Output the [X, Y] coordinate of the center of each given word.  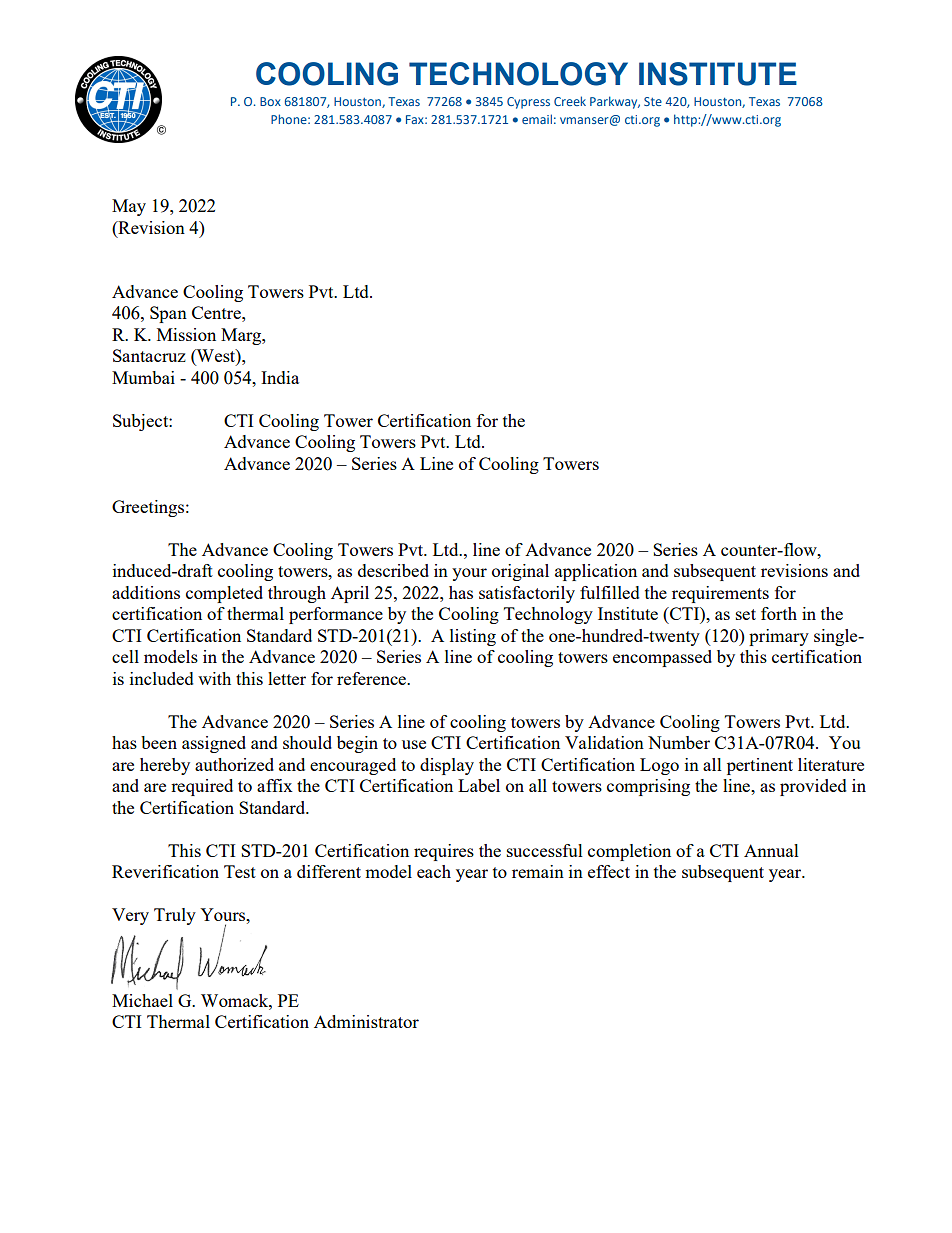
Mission [186, 334]
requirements [720, 594]
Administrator [366, 1021]
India [280, 377]
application [596, 572]
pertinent [760, 766]
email [537, 119]
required [202, 787]
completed [224, 594]
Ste [653, 101]
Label [479, 785]
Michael [142, 1000]
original [520, 572]
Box [270, 101]
